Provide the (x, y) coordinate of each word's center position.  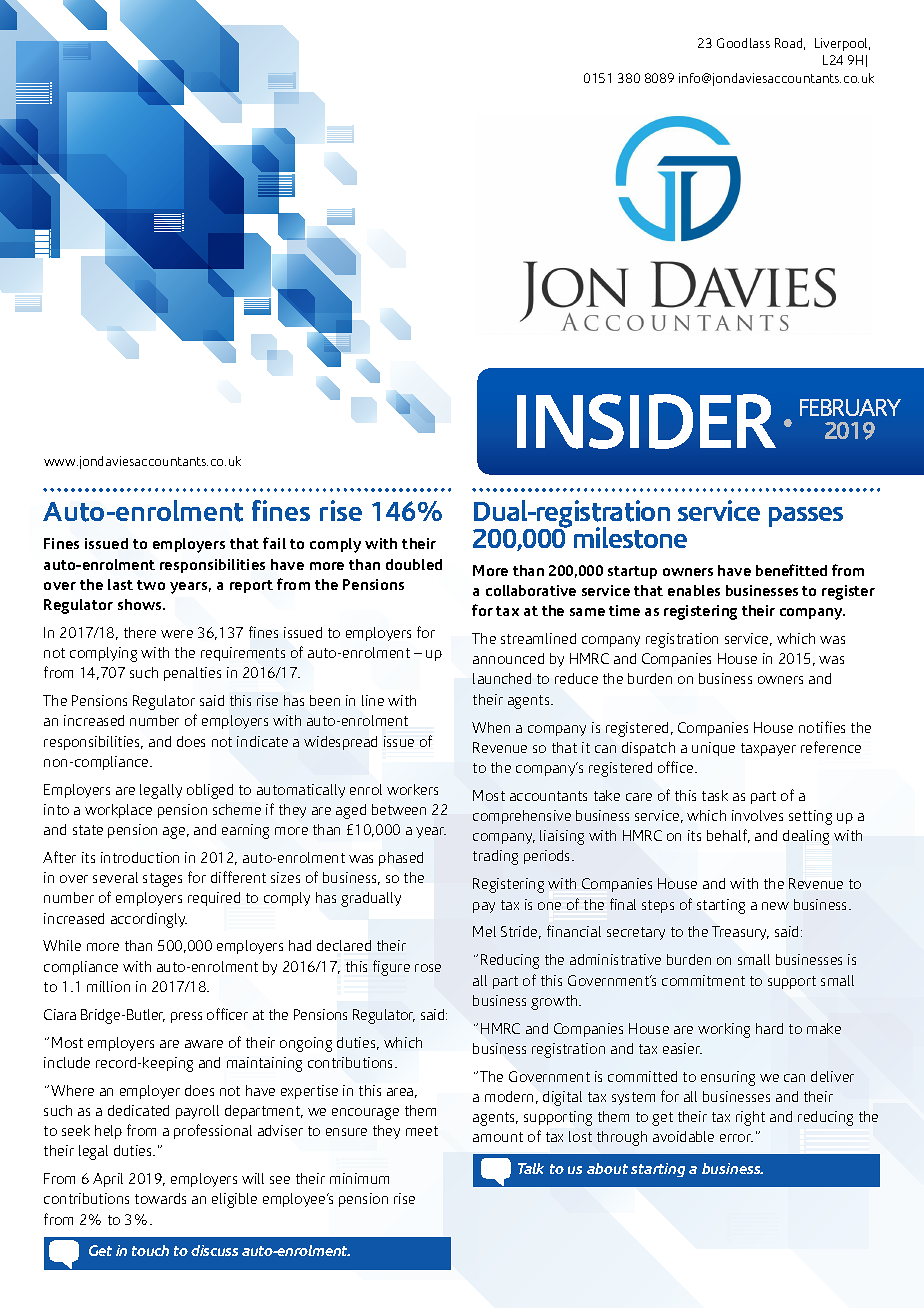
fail (274, 543)
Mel (484, 931)
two (151, 585)
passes (806, 517)
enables (694, 590)
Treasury (740, 933)
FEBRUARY (850, 407)
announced (508, 658)
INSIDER (646, 421)
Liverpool (842, 44)
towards (160, 1198)
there (140, 632)
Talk (531, 1168)
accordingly (149, 920)
